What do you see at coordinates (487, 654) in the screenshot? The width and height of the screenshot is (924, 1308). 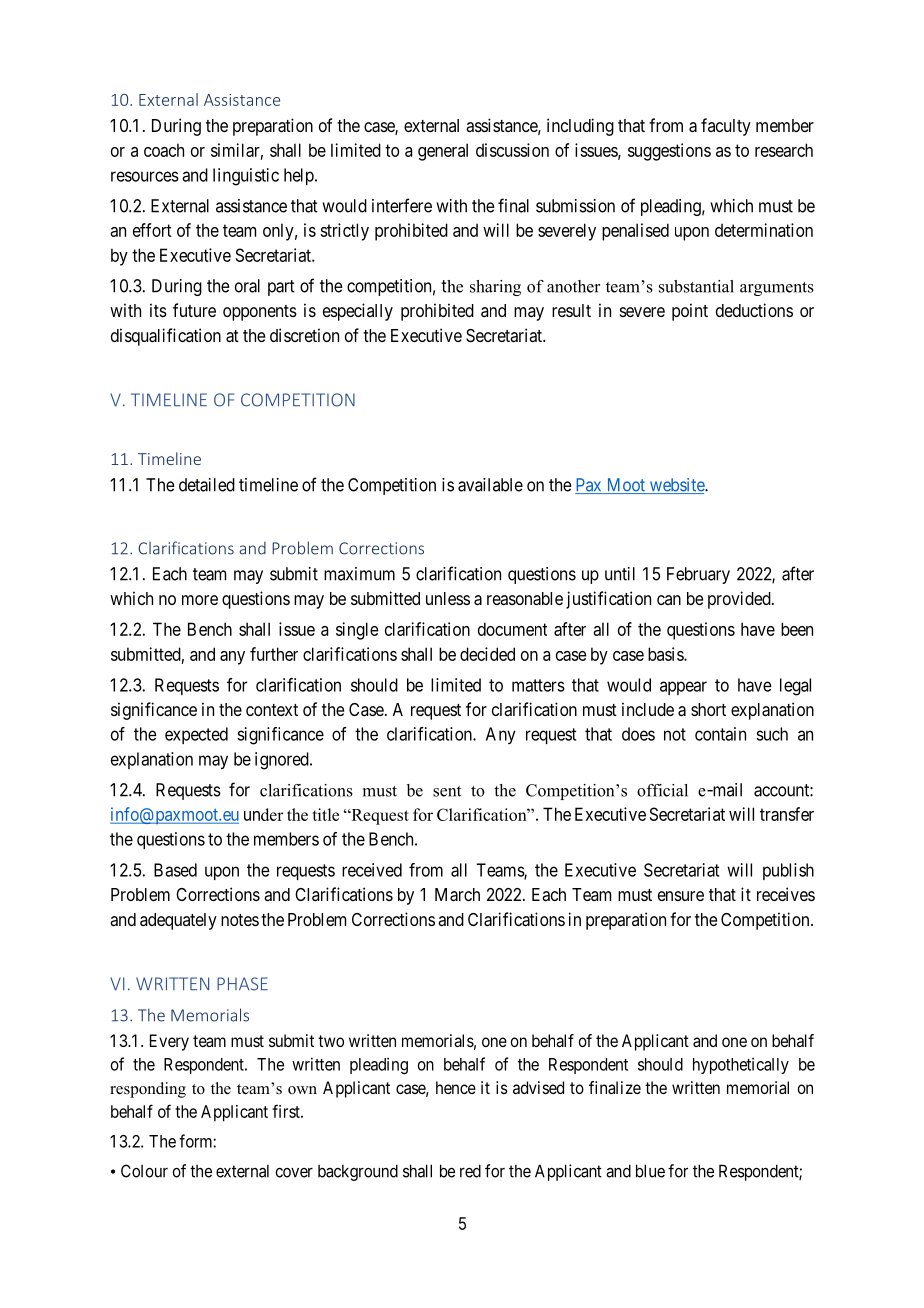 I see `decided` at bounding box center [487, 654].
